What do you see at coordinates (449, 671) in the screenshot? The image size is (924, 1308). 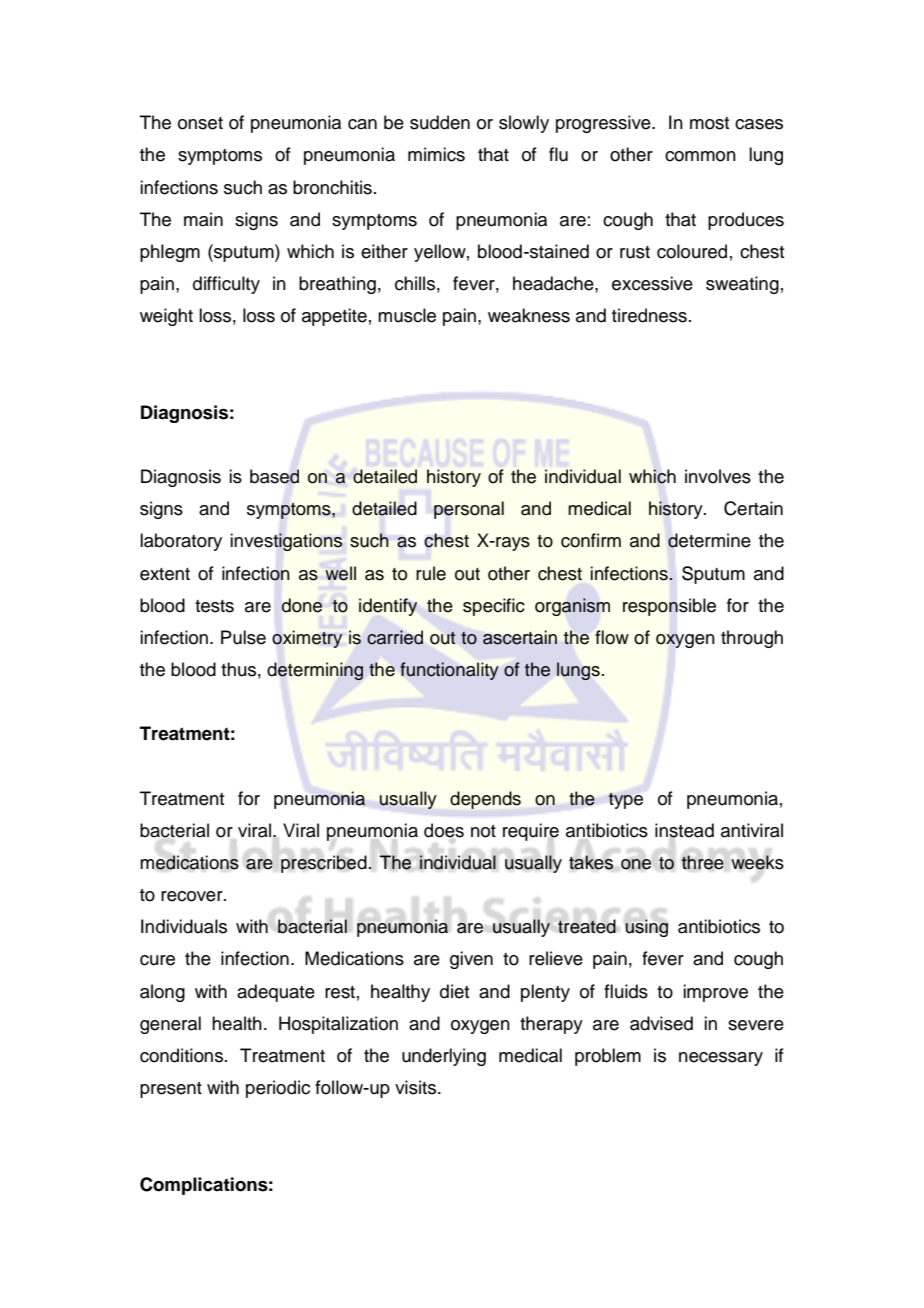 I see `functionality` at bounding box center [449, 671].
